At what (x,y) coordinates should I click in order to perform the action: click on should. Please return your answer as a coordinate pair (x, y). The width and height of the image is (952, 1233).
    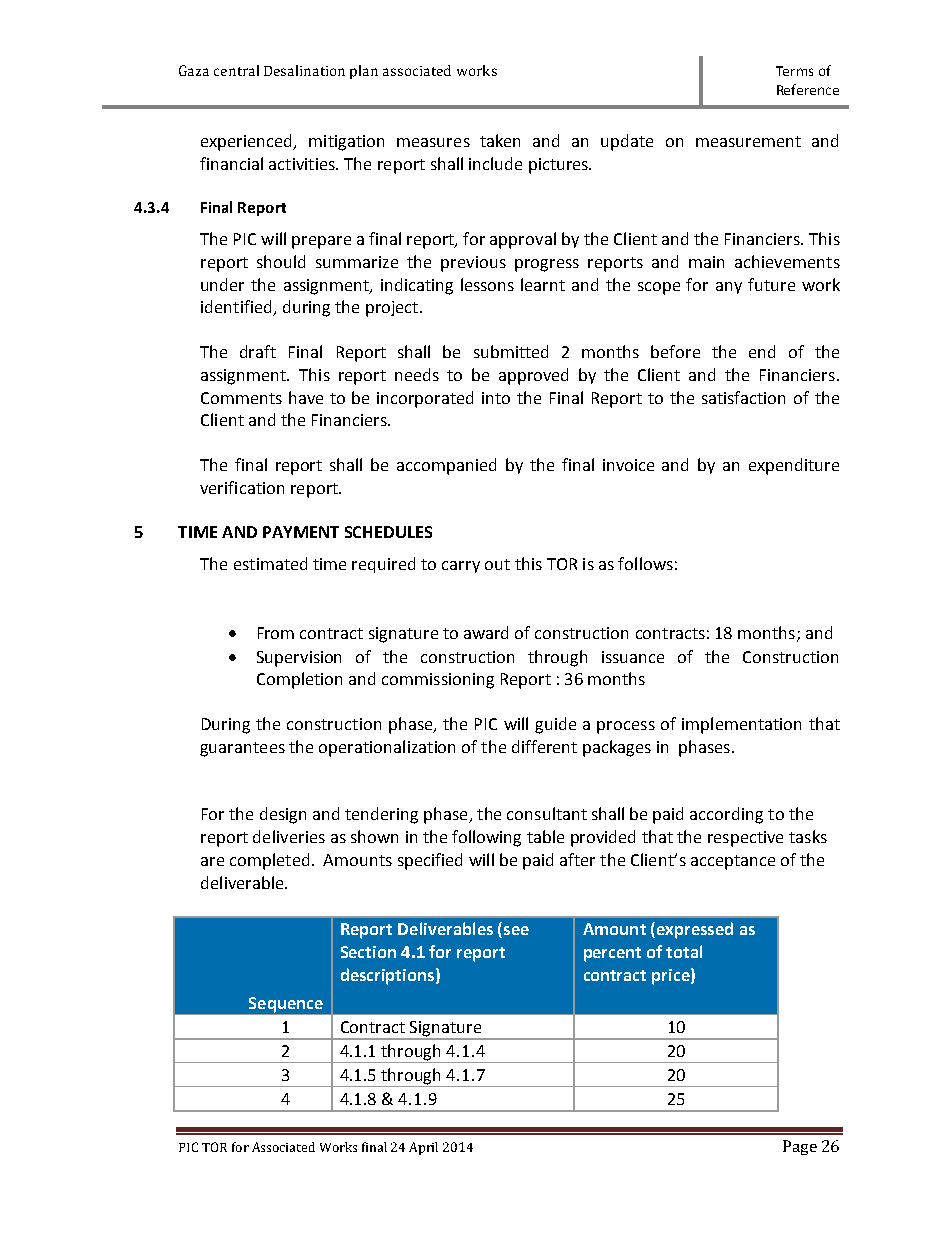
    Looking at the image, I should click on (281, 261).
